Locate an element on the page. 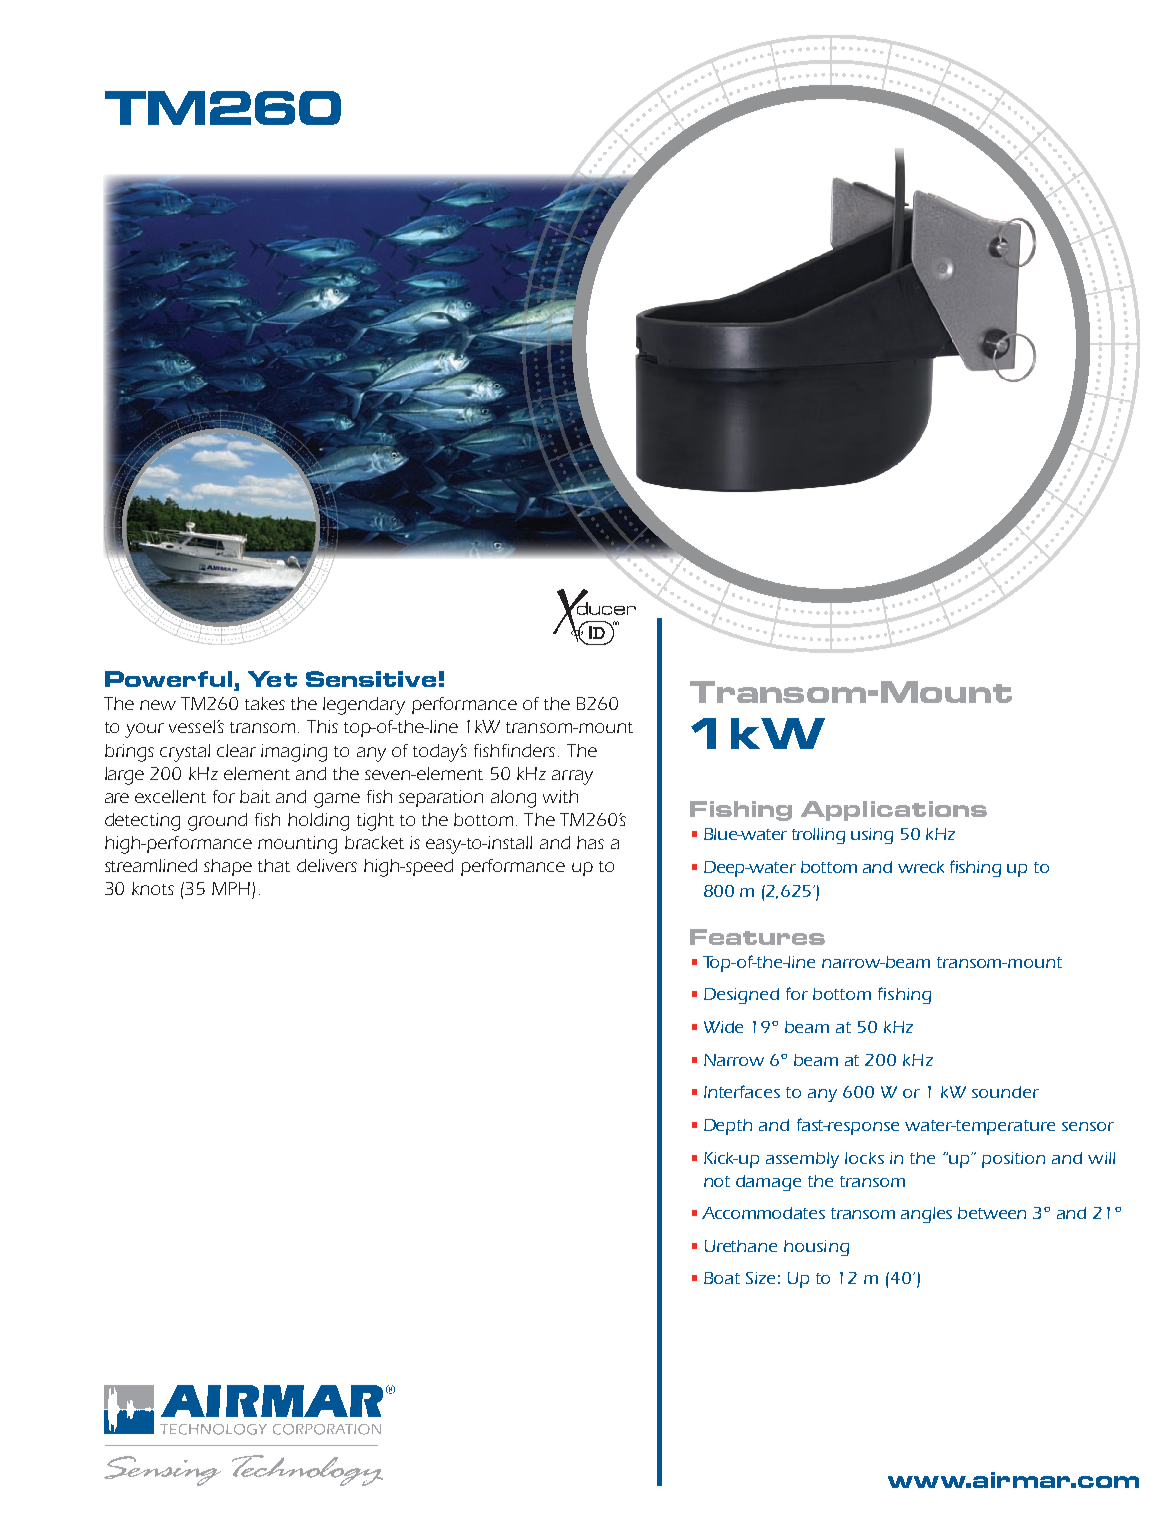 The image size is (1175, 1521). Designed is located at coordinates (741, 996).
